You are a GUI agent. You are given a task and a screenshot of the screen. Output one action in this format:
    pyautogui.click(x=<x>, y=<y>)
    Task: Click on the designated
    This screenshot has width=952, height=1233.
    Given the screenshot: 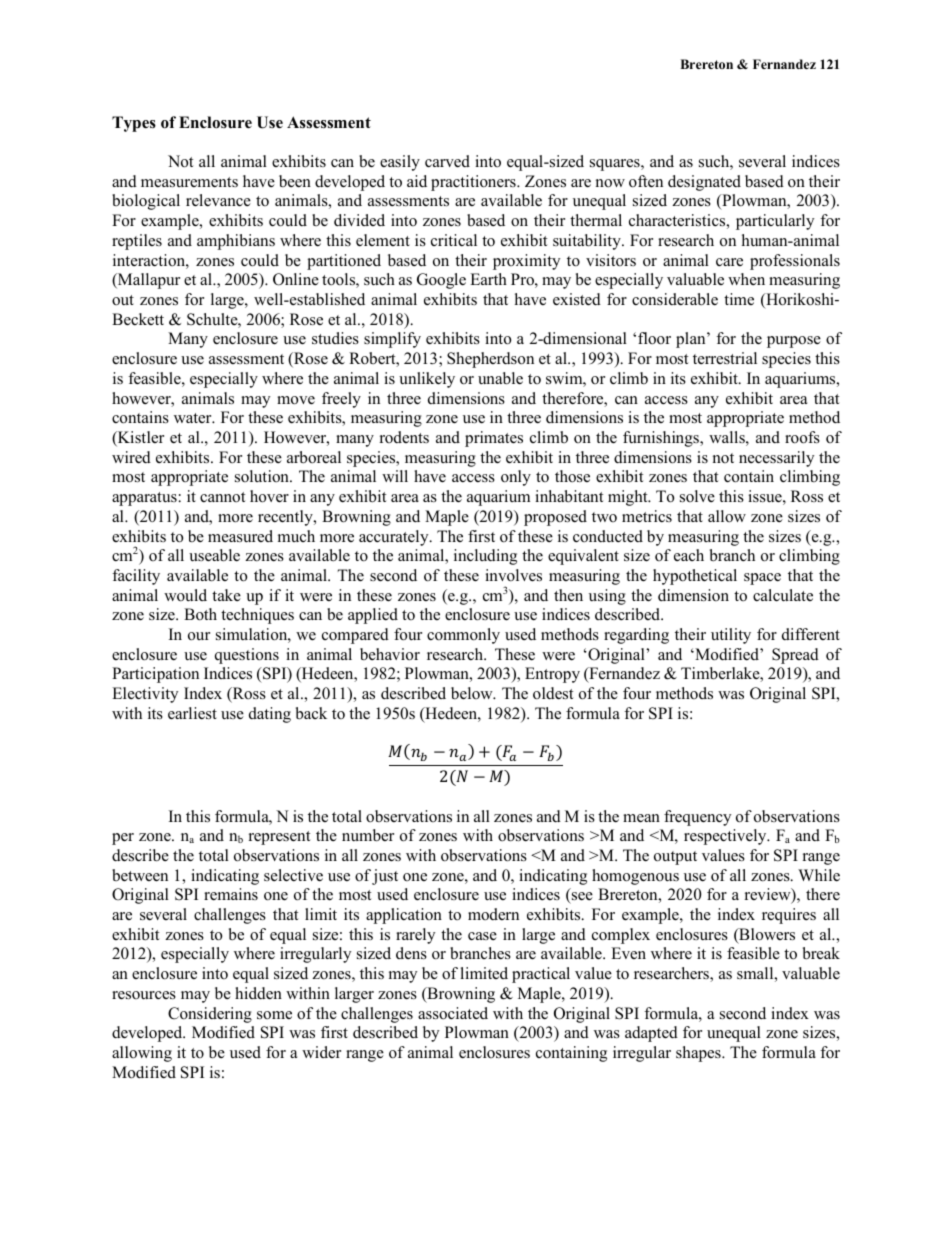 What is the action you would take?
    pyautogui.click(x=704, y=183)
